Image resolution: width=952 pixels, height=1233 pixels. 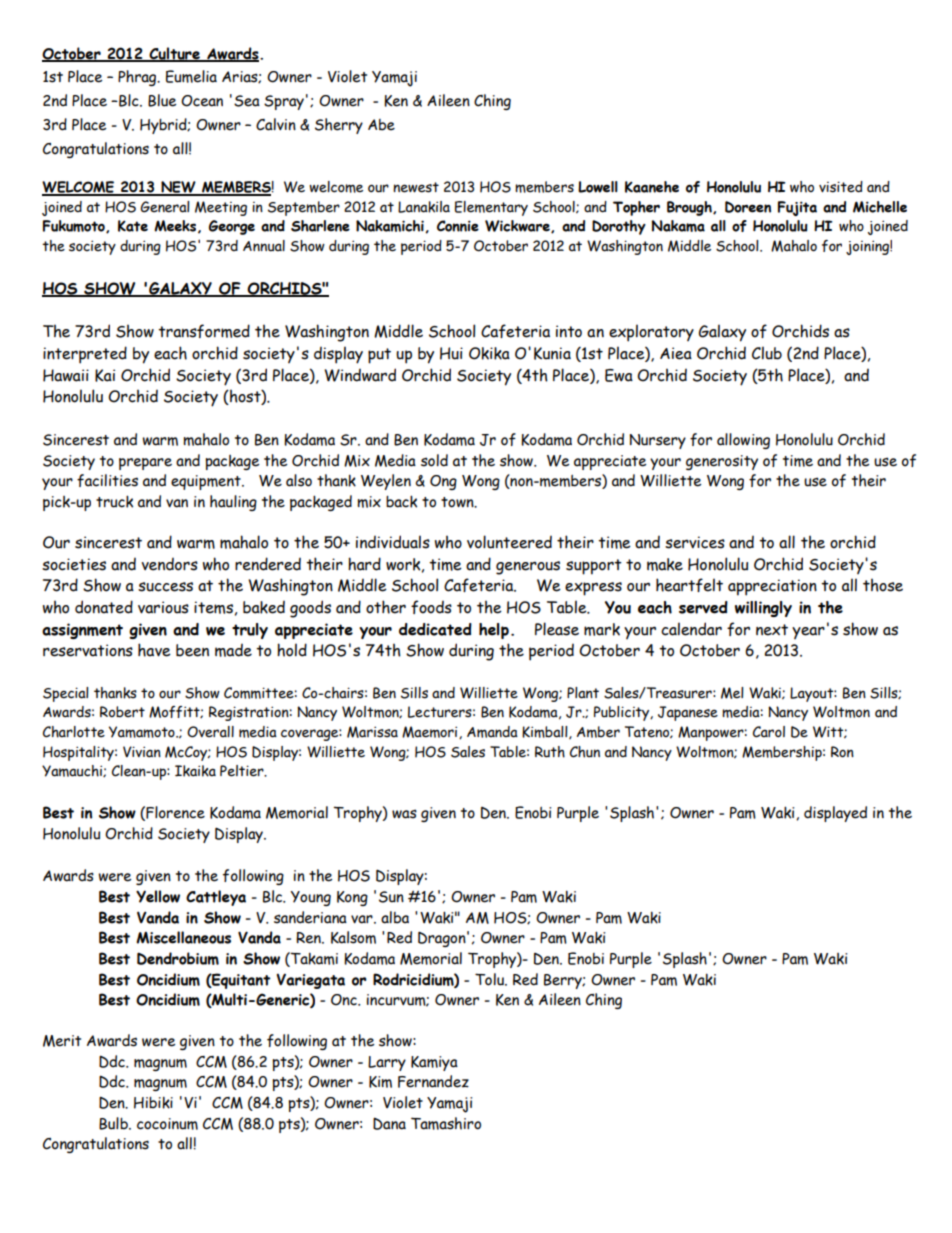 I want to click on generosity, so click(x=722, y=462).
